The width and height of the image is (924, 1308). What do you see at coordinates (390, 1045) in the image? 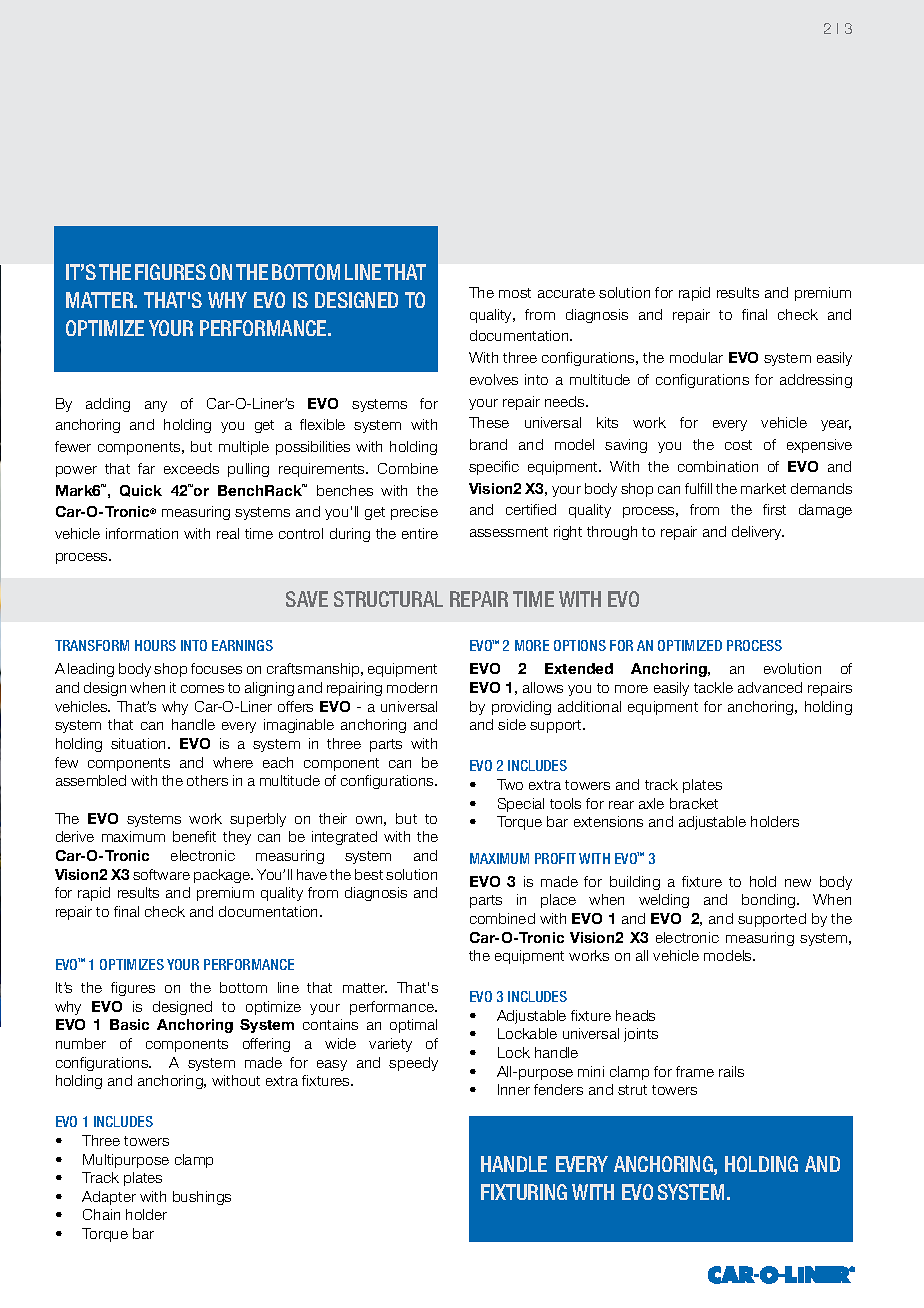
I see `variety` at bounding box center [390, 1045].
